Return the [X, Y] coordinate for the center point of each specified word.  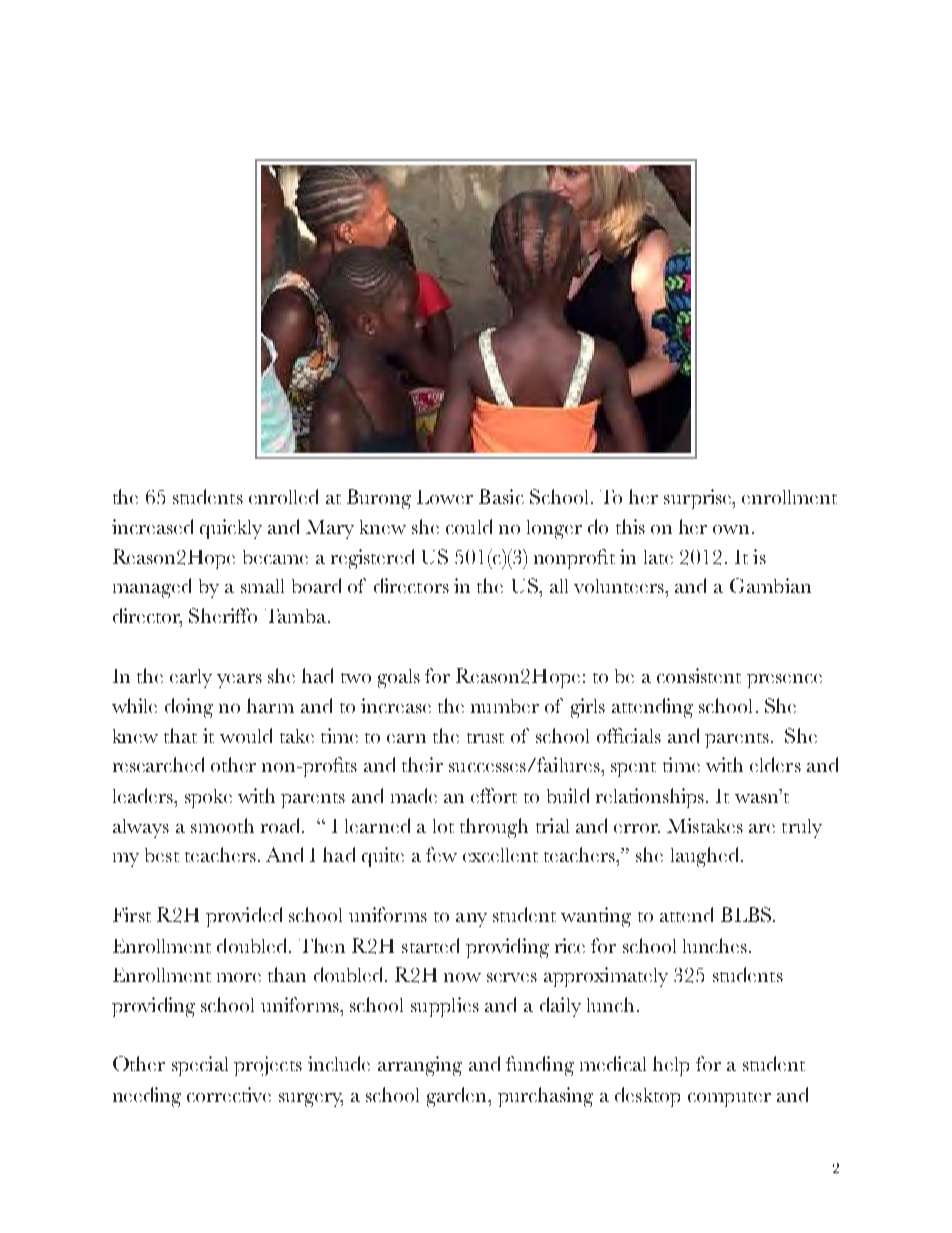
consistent [699, 675]
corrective [229, 1094]
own [731, 529]
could [469, 526]
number [505, 706]
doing [189, 708]
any [471, 920]
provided [244, 917]
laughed [704, 857]
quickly [231, 529]
